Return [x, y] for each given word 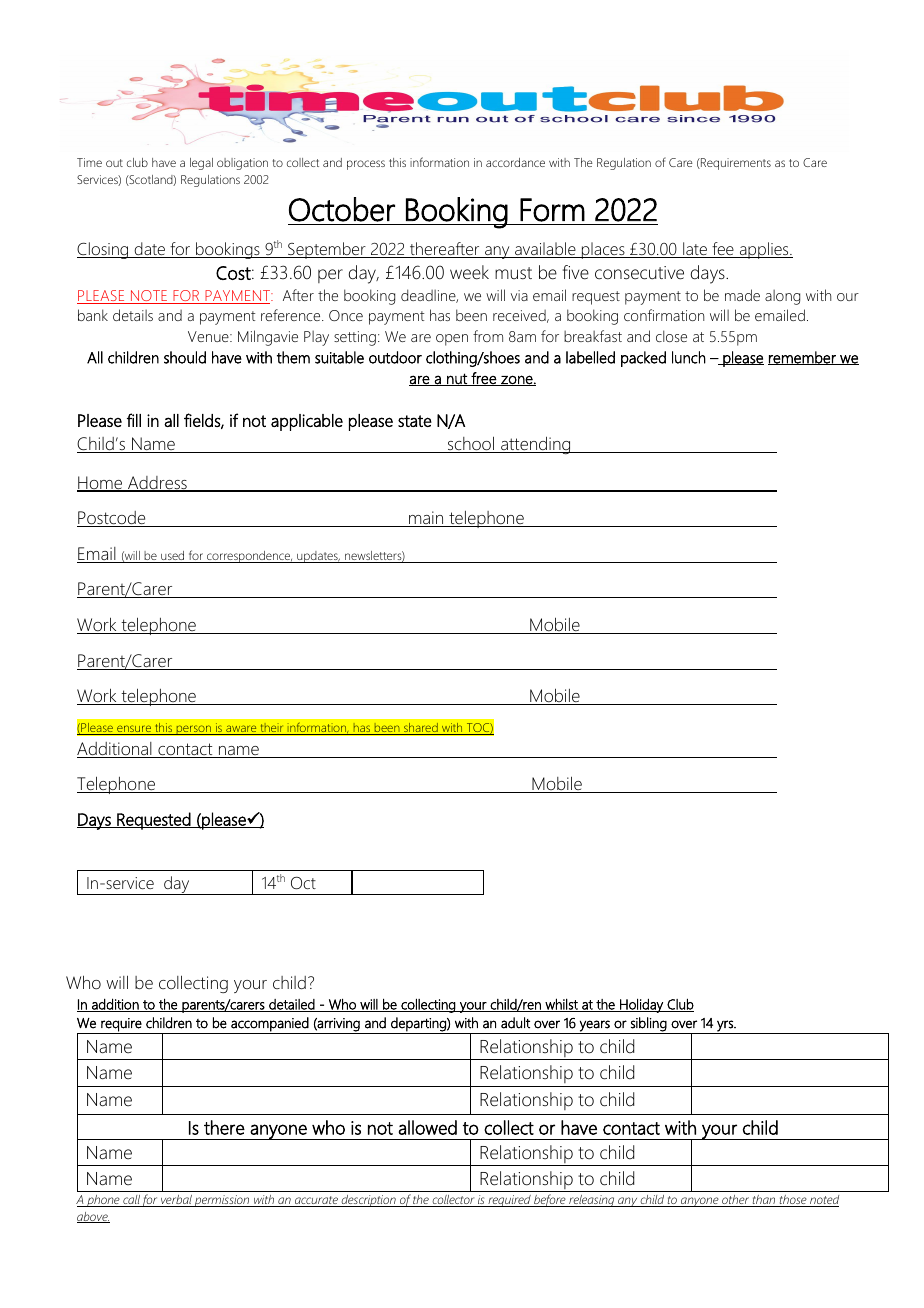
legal [201, 164]
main [426, 519]
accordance [515, 162]
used [173, 557]
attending [536, 445]
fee [723, 250]
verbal [176, 1201]
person [194, 730]
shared [421, 729]
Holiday [641, 1005]
